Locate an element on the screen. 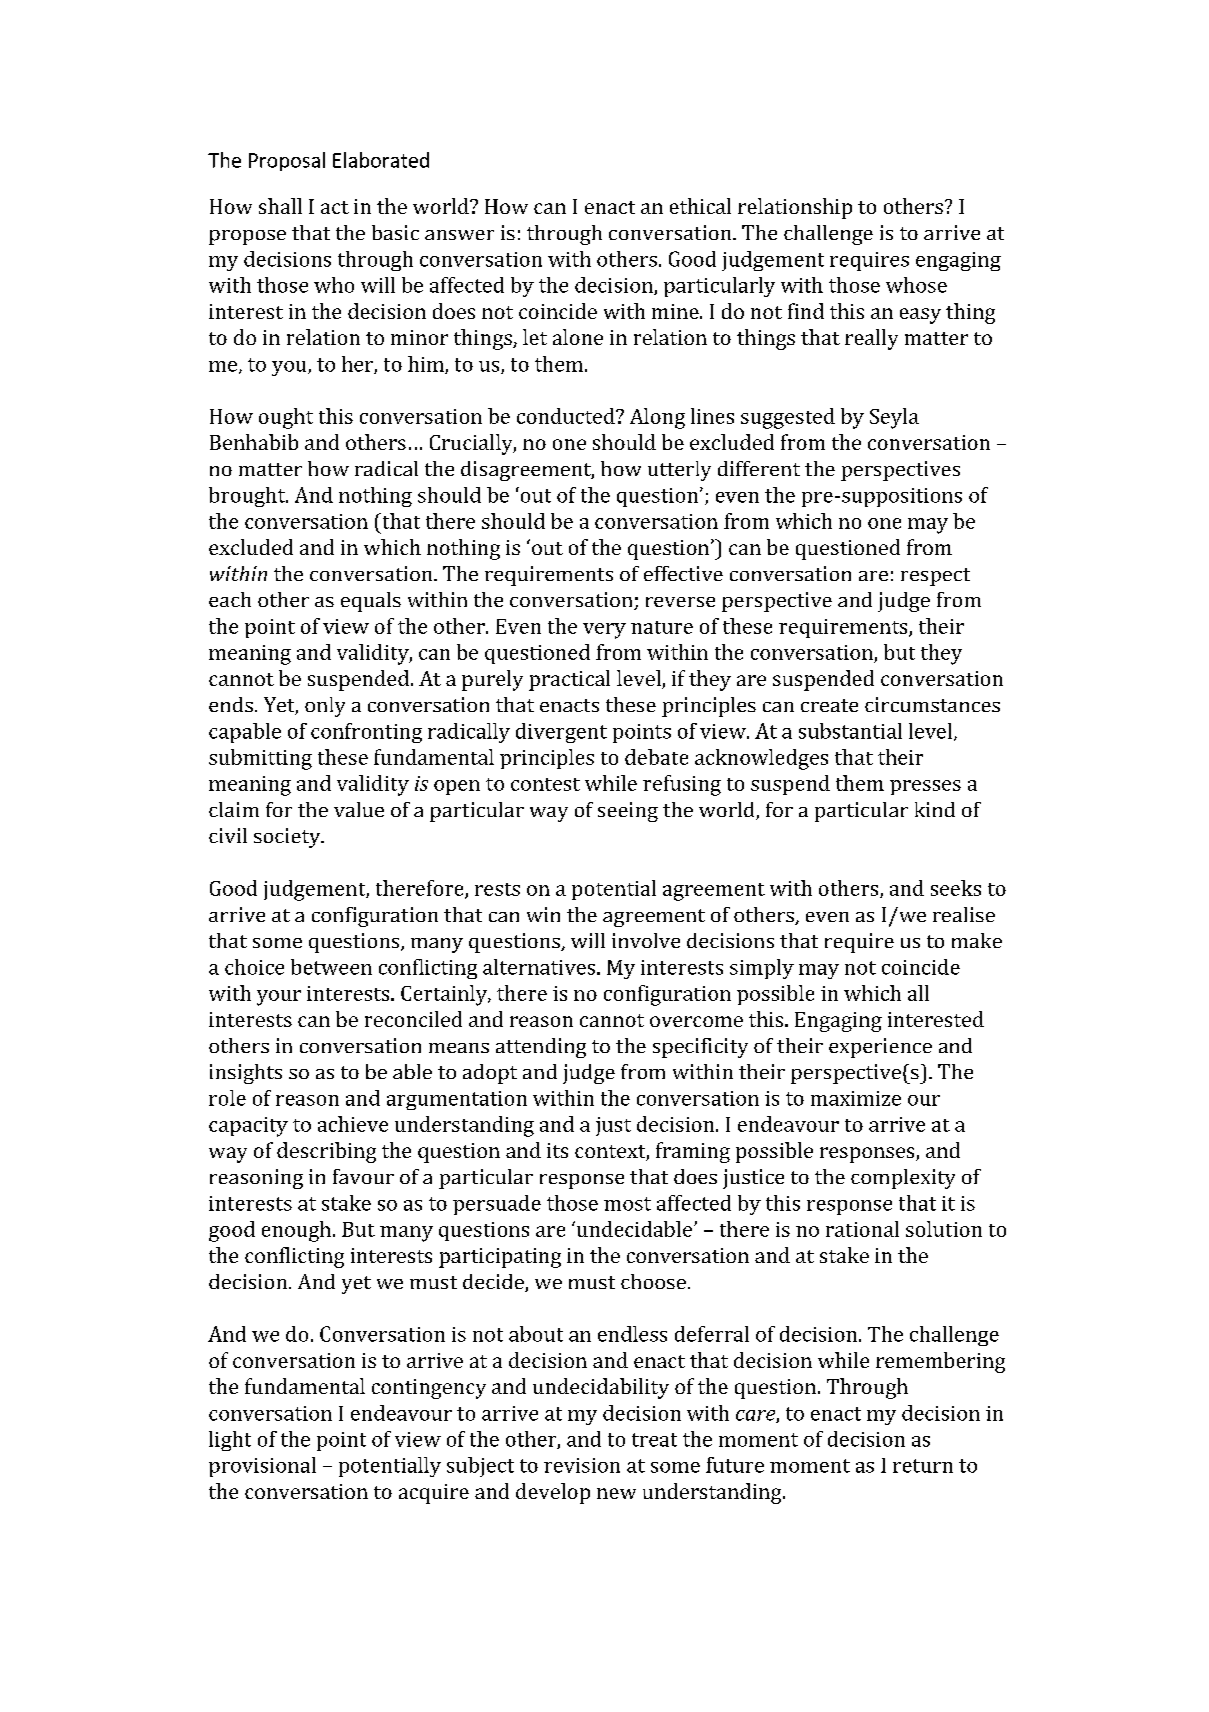 This screenshot has width=1209, height=1712. whose is located at coordinates (916, 285).
